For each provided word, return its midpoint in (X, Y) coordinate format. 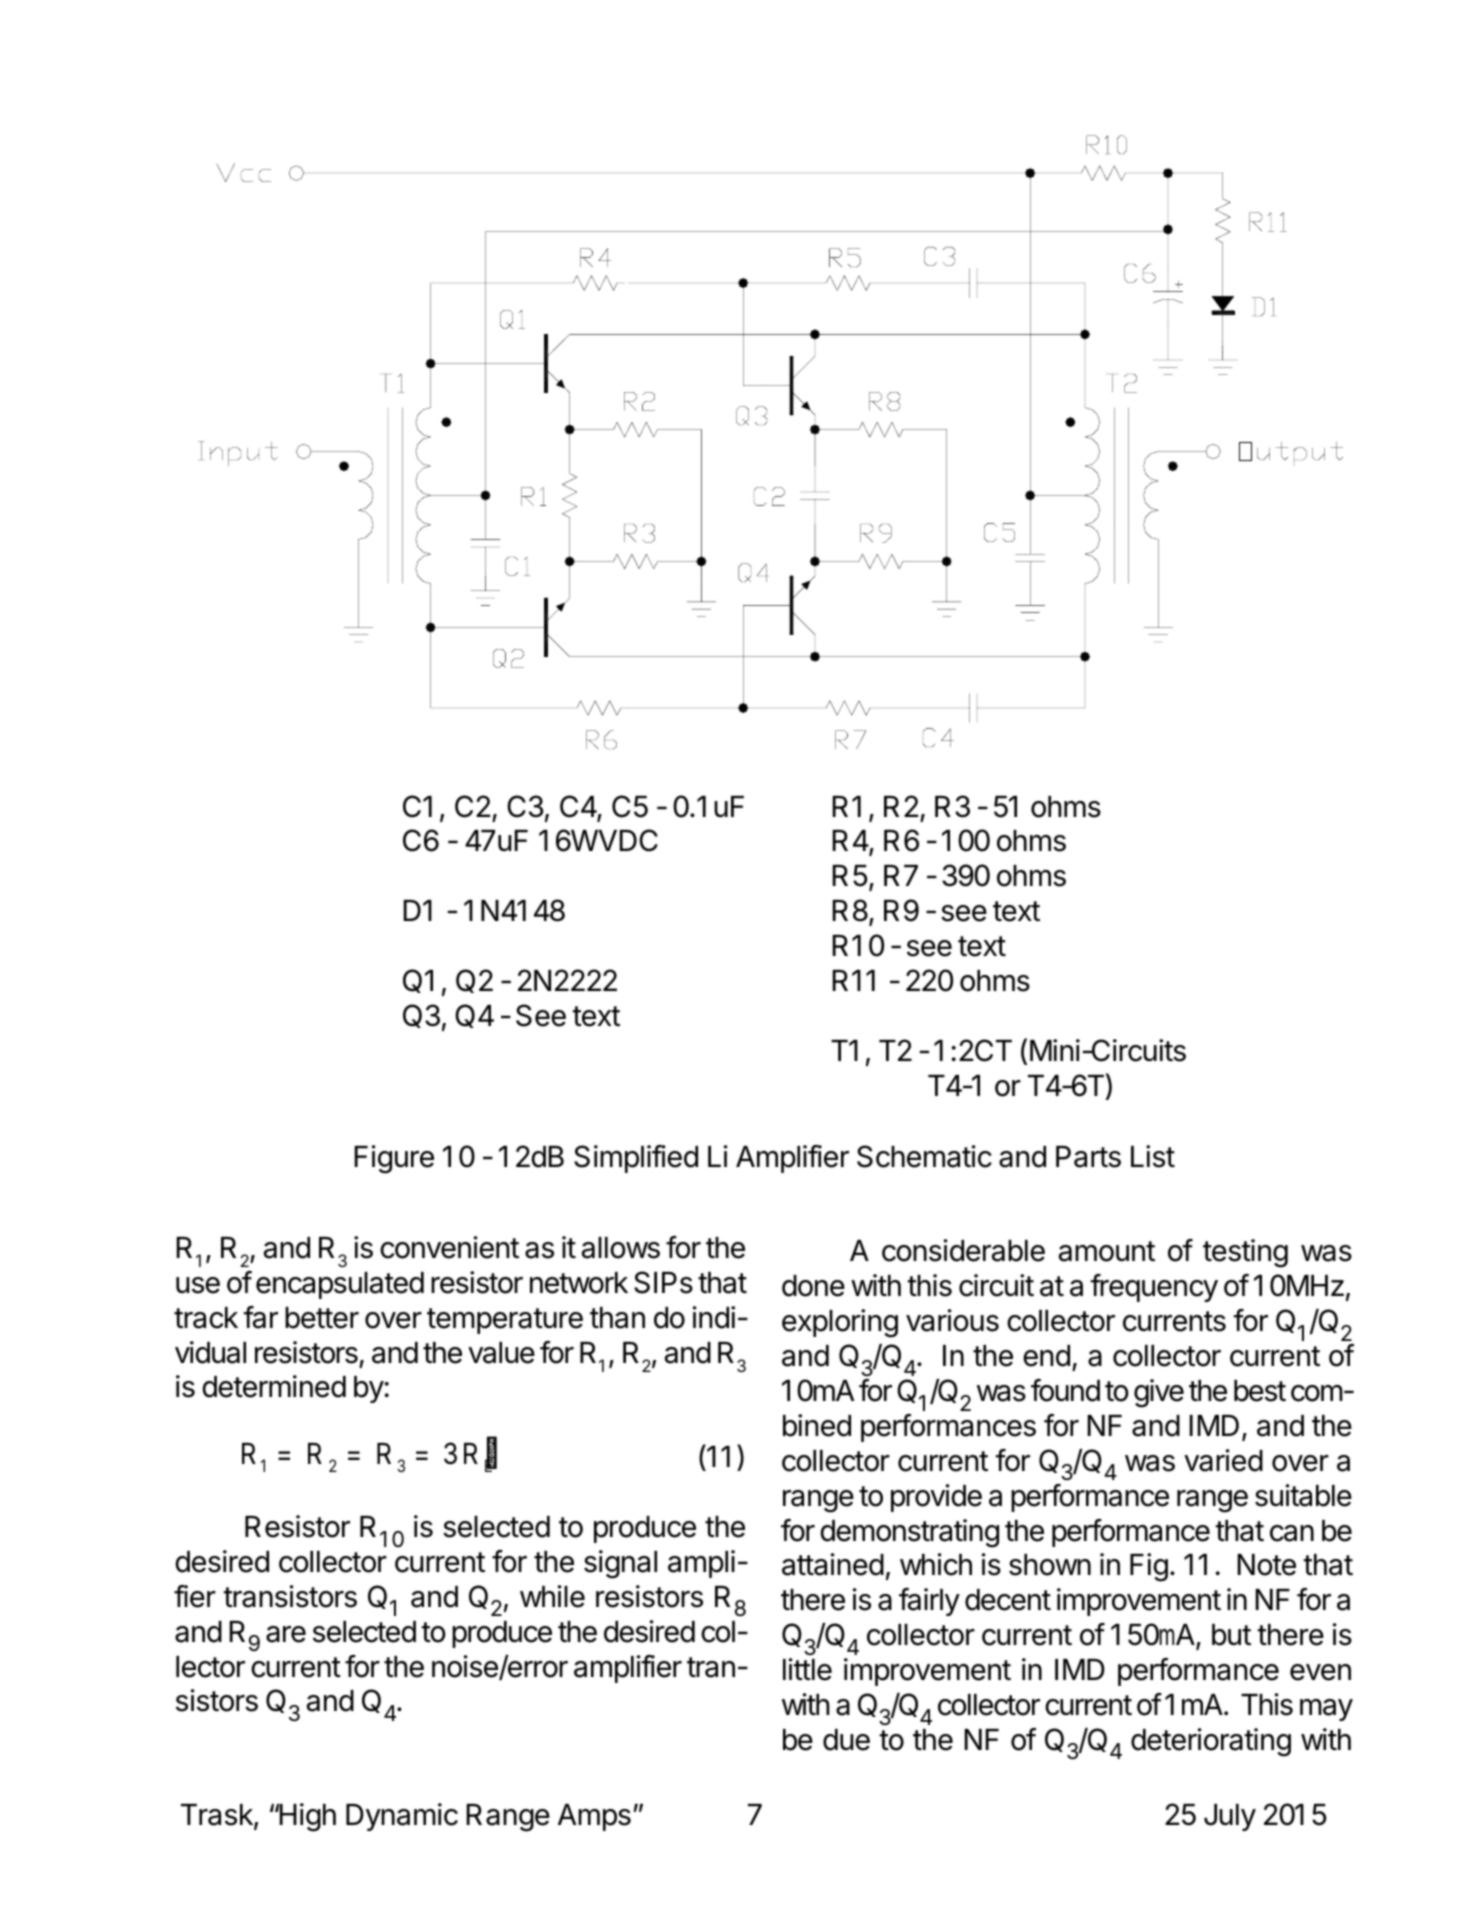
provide (936, 1498)
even (1320, 1672)
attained (833, 1564)
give (1159, 1393)
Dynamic (402, 1817)
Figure (394, 1159)
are (286, 1634)
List (1153, 1156)
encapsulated (340, 1285)
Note (1266, 1565)
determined (274, 1386)
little (807, 1669)
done (813, 1286)
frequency (1154, 1288)
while (552, 1596)
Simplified (636, 1159)
